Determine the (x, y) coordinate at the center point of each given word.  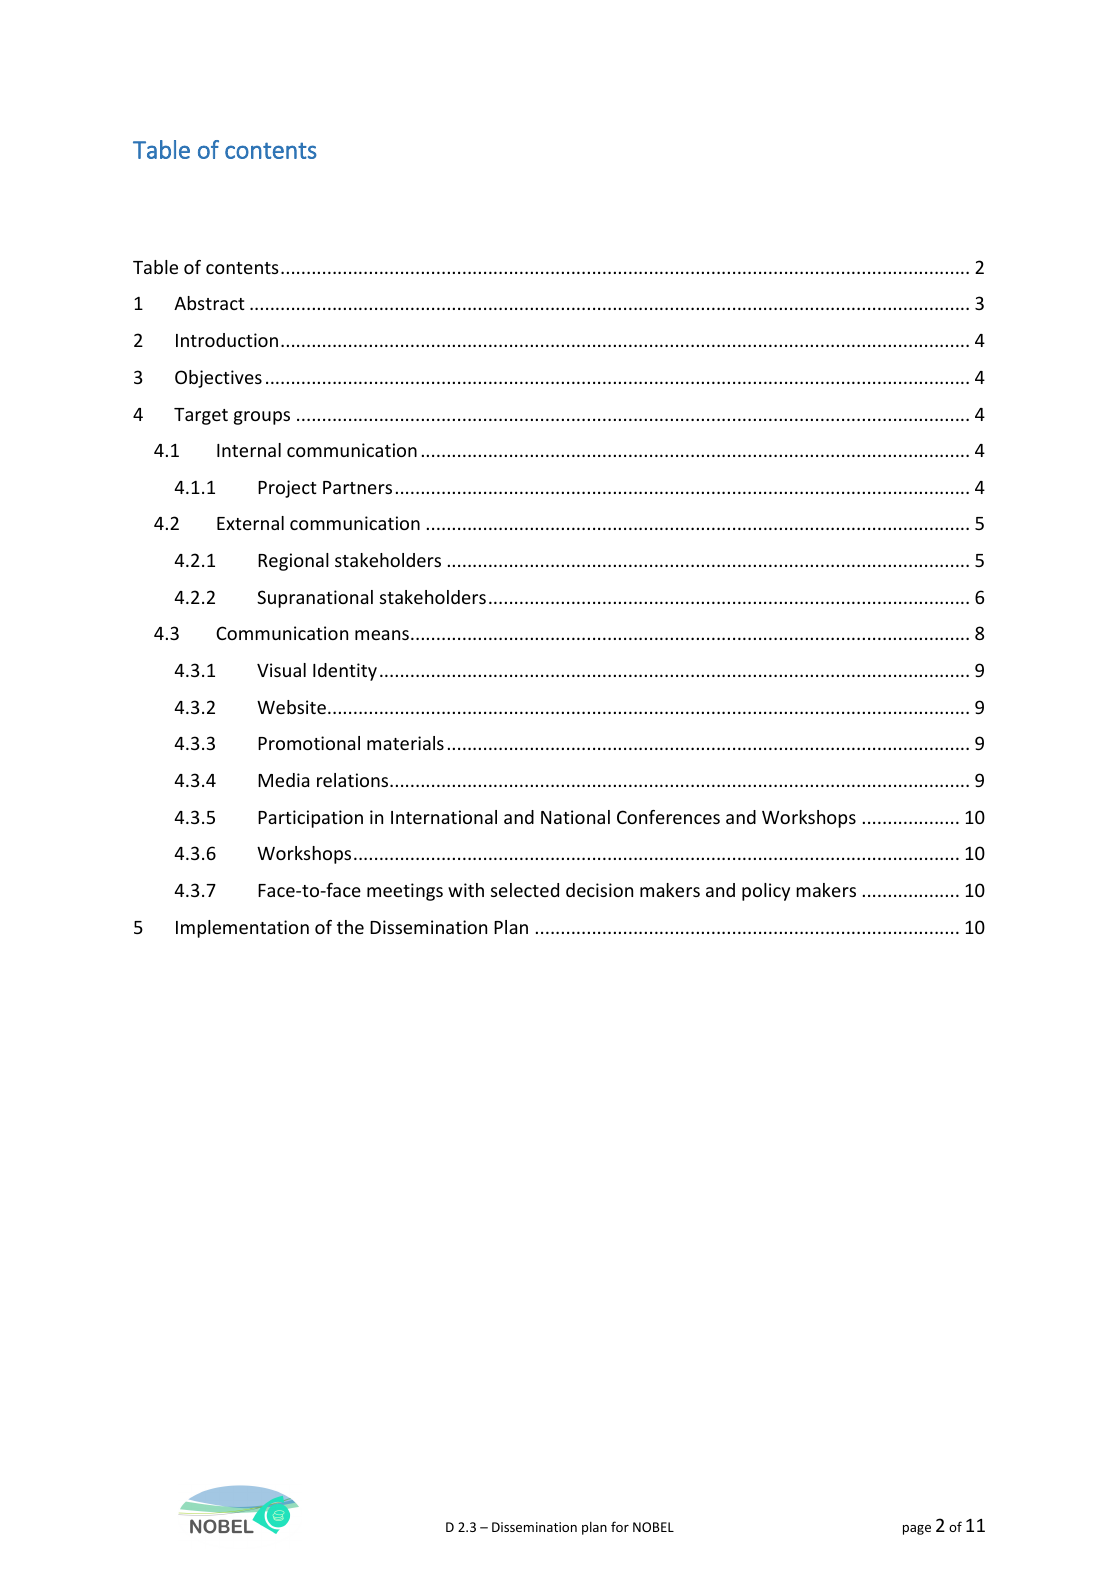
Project (287, 489)
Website (291, 707)
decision (599, 890)
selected (525, 890)
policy (766, 892)
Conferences (668, 817)
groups (262, 418)
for (620, 1526)
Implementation (242, 929)
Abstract (209, 303)
